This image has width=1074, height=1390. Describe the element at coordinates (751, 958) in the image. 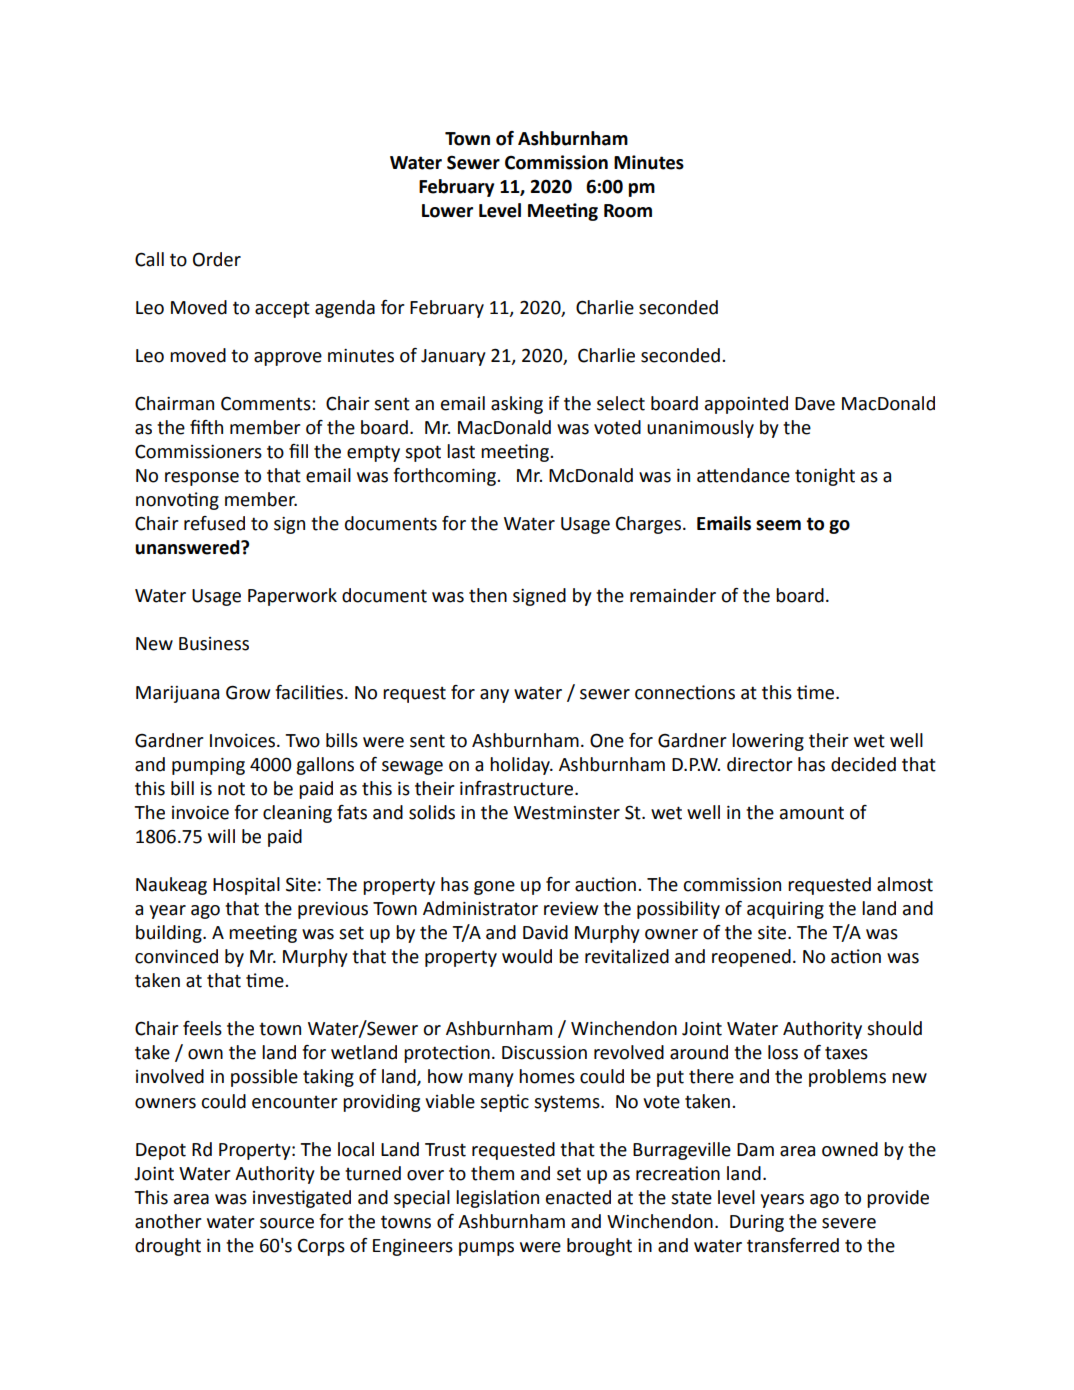

I see `reopened` at that location.
